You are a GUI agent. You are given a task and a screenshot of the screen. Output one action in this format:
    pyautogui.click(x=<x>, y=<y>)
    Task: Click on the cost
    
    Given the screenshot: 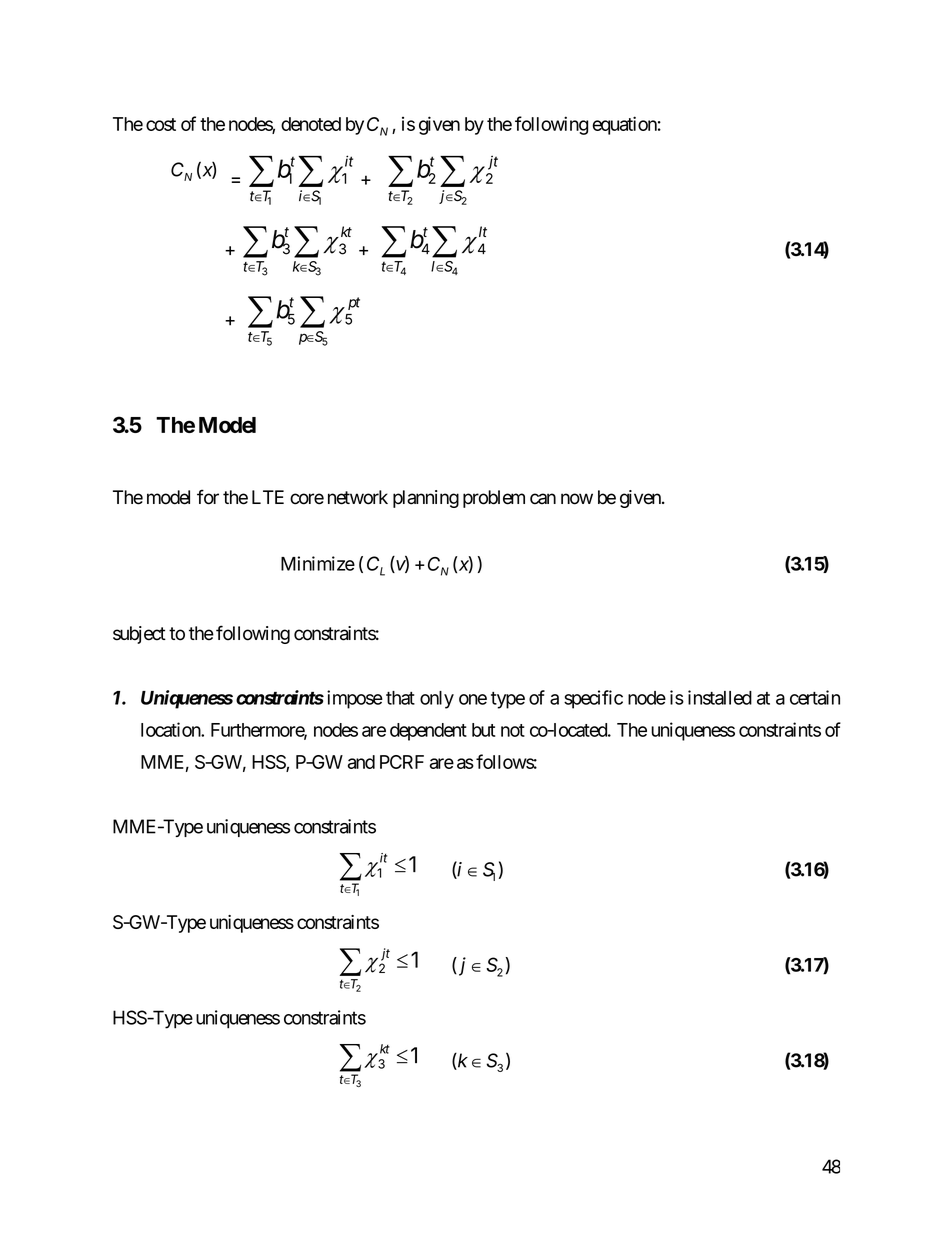 What is the action you would take?
    pyautogui.click(x=161, y=124)
